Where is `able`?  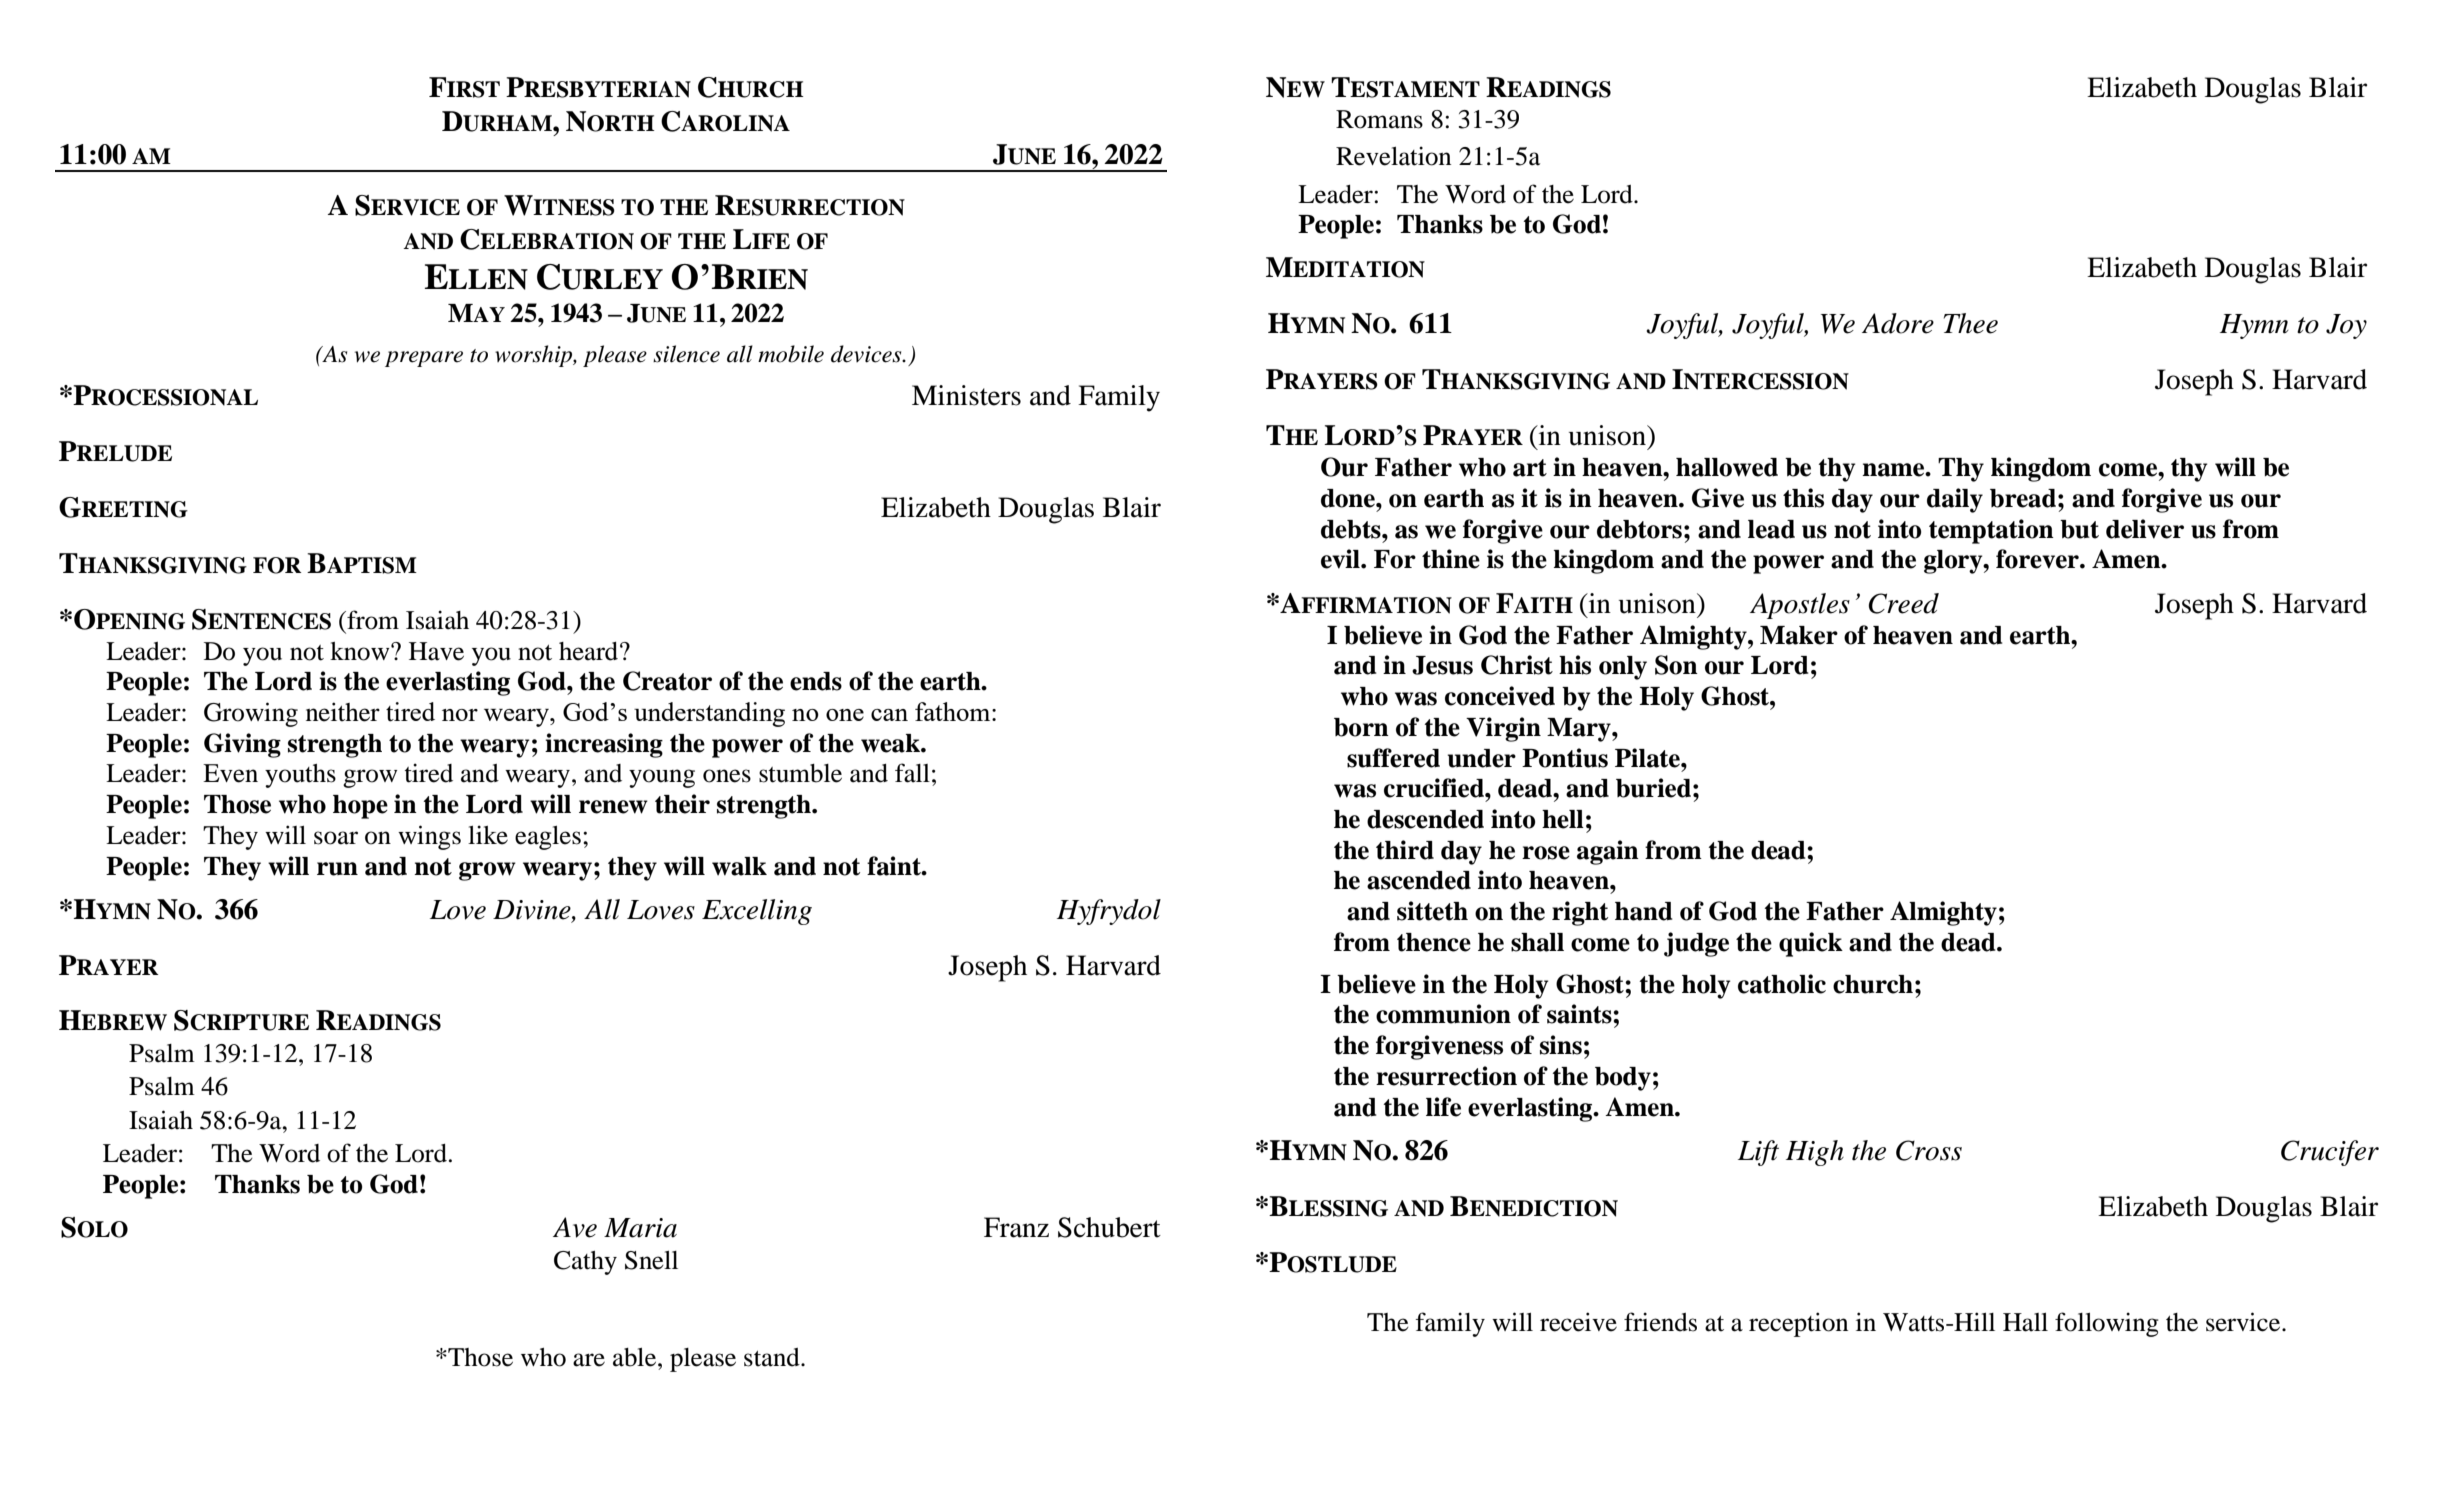 able is located at coordinates (636, 1357).
